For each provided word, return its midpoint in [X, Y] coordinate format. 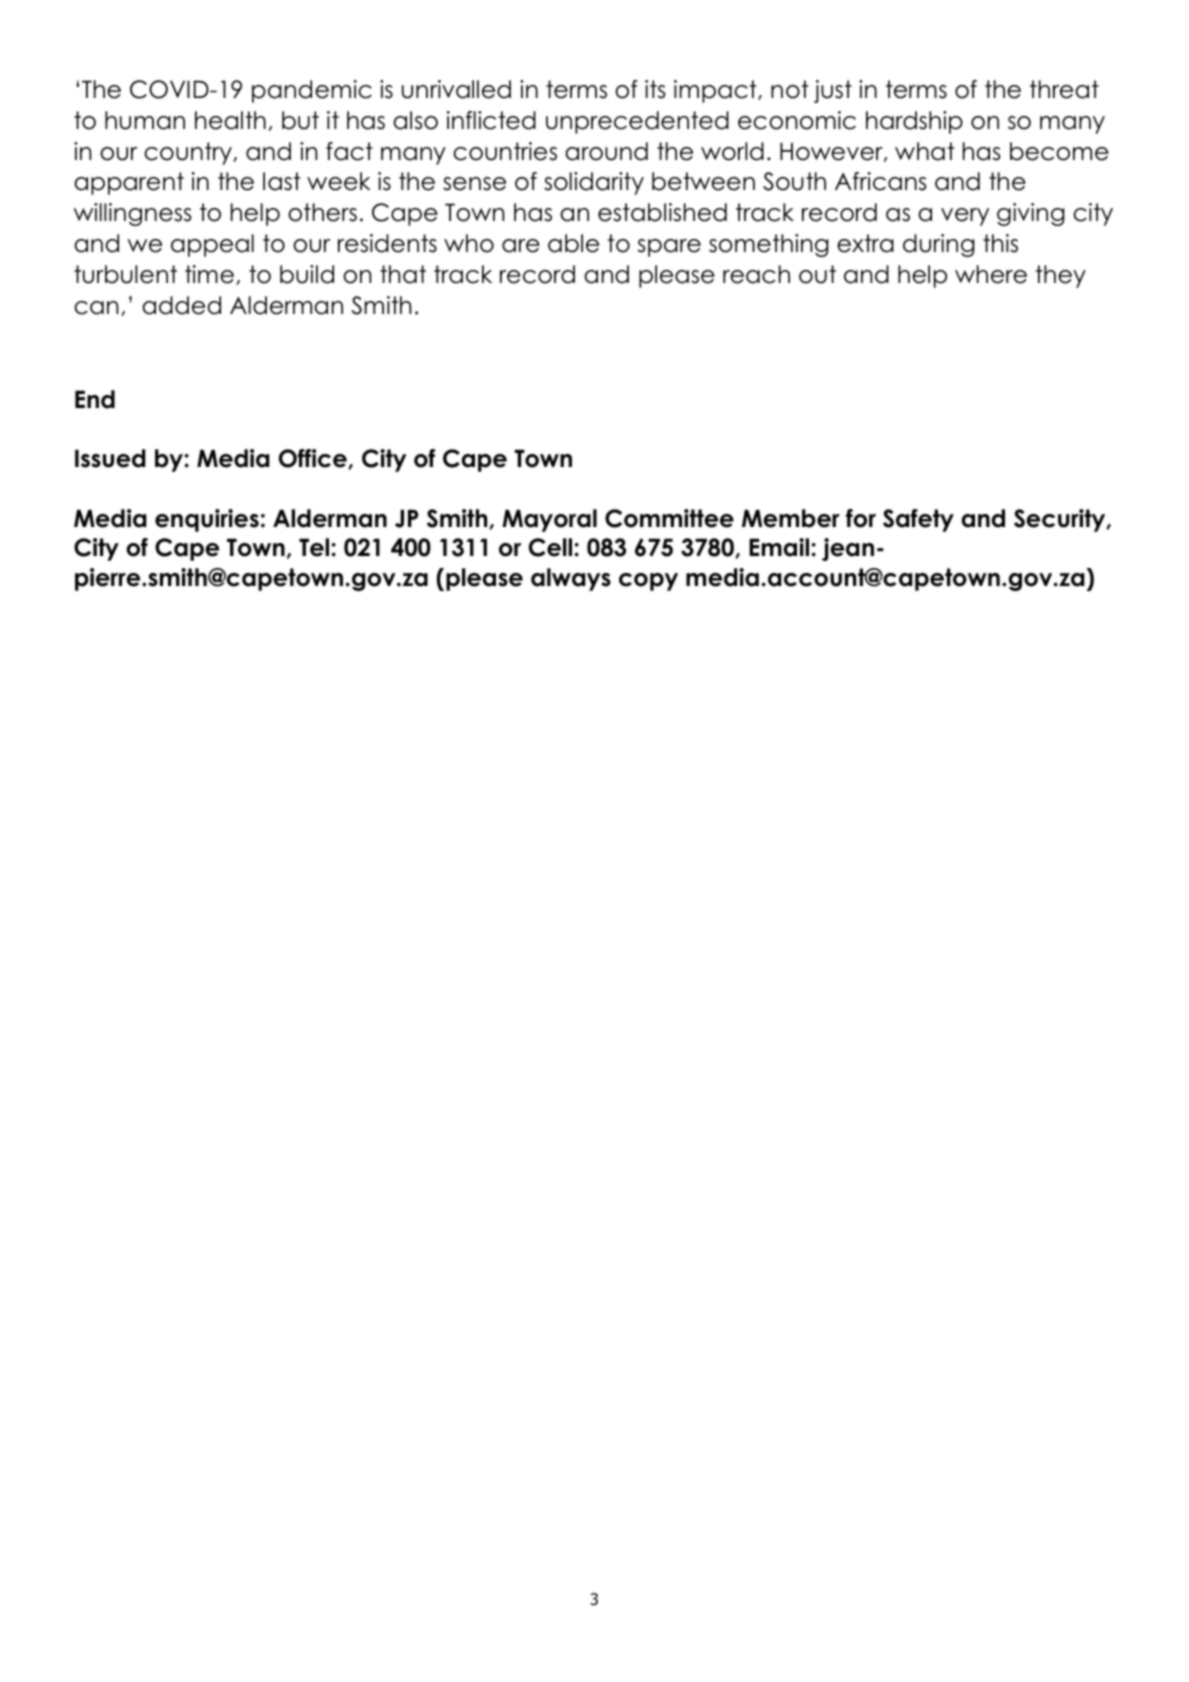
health [230, 120]
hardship [914, 122]
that [403, 274]
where [991, 274]
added [181, 305]
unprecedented [637, 122]
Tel [314, 547]
